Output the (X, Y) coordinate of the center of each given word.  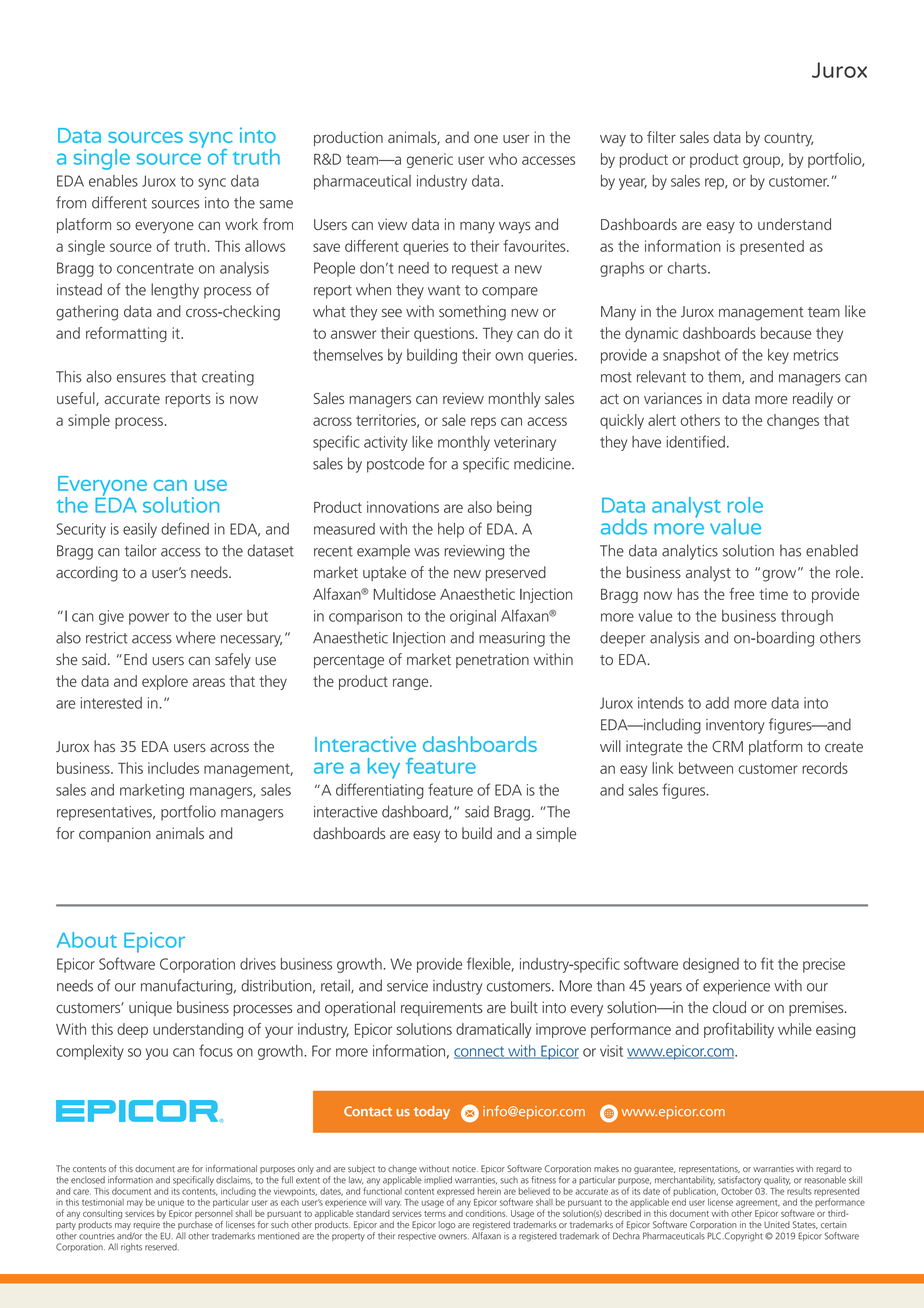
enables (113, 181)
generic (430, 160)
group (762, 162)
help (451, 530)
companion (115, 834)
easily (140, 530)
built (524, 1007)
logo (447, 1225)
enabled (832, 550)
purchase (195, 1225)
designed (711, 965)
